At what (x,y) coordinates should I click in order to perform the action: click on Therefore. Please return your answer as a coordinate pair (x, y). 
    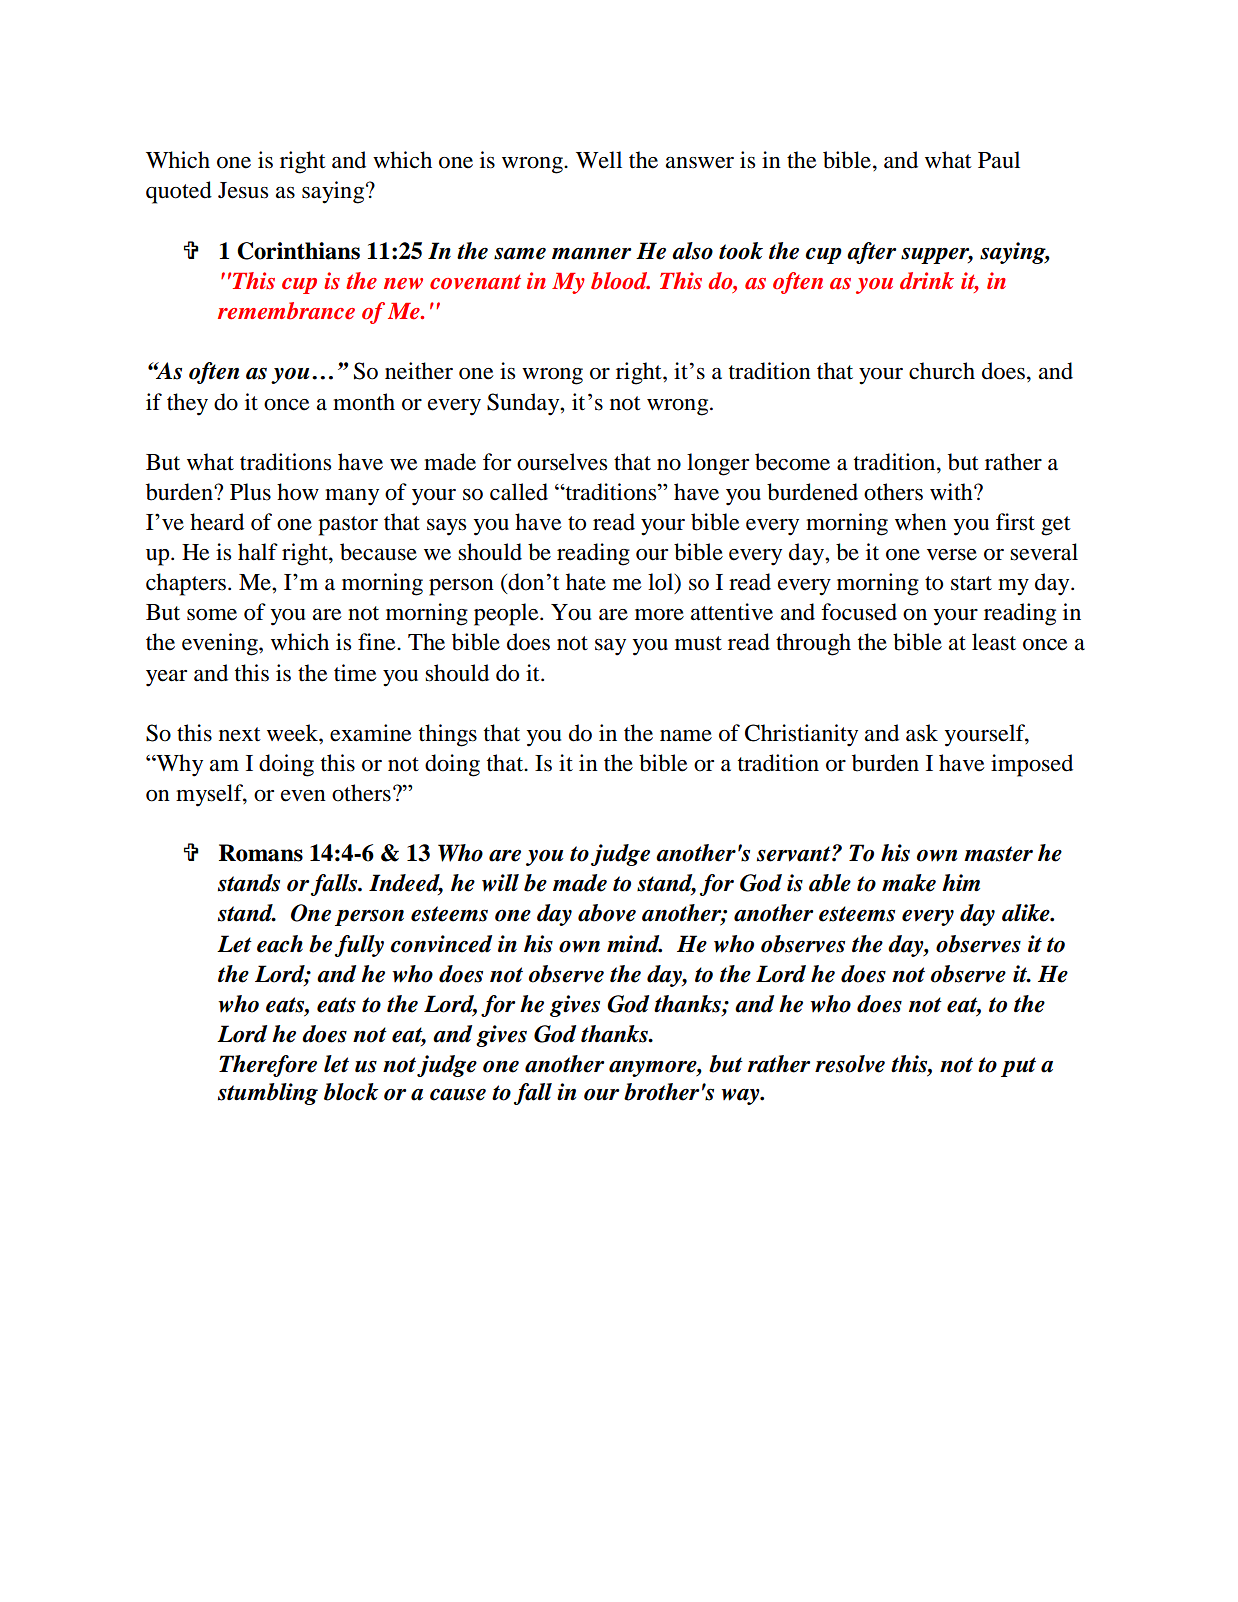
    Looking at the image, I should click on (268, 1066).
